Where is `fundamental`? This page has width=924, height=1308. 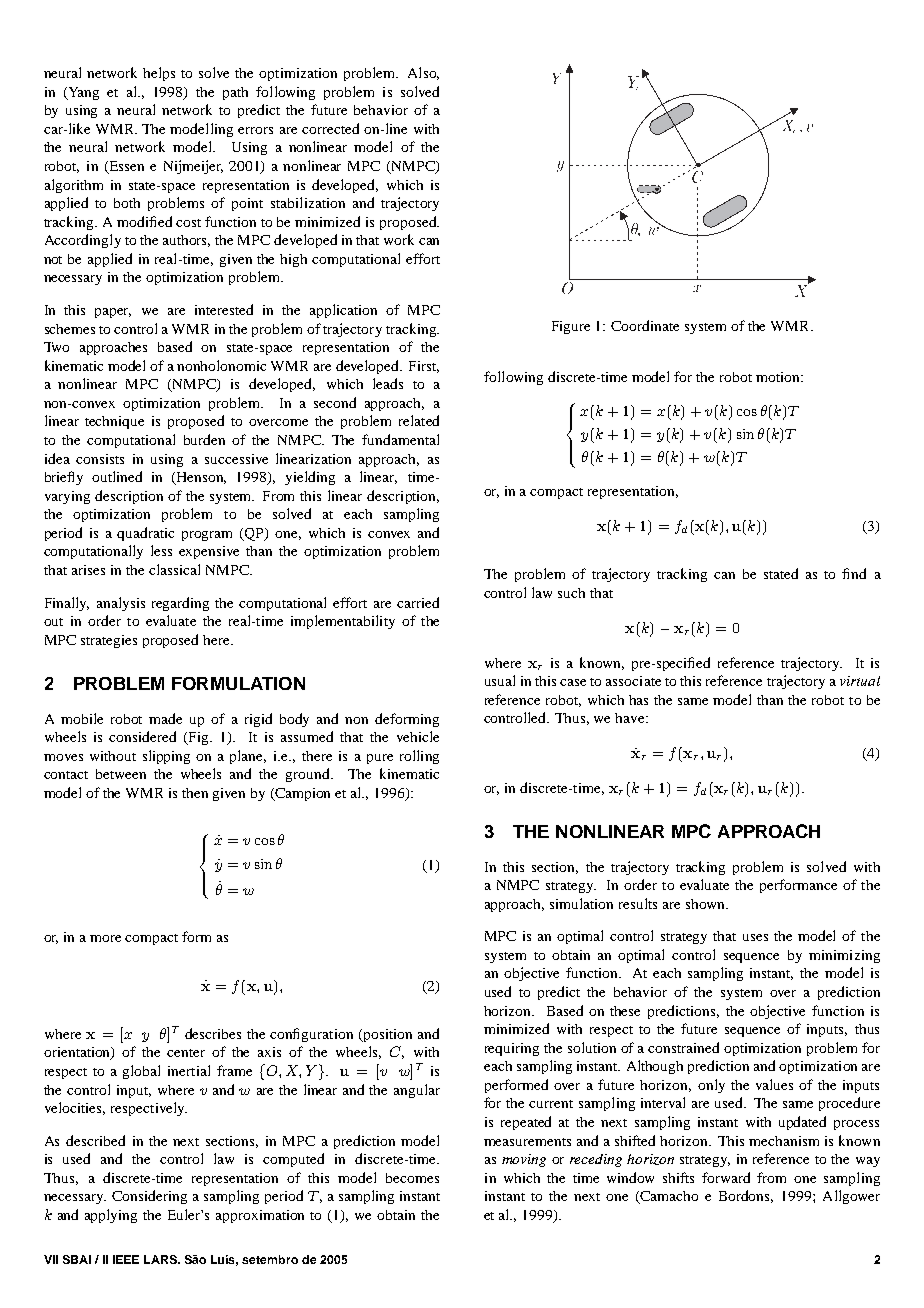
fundamental is located at coordinates (400, 439).
